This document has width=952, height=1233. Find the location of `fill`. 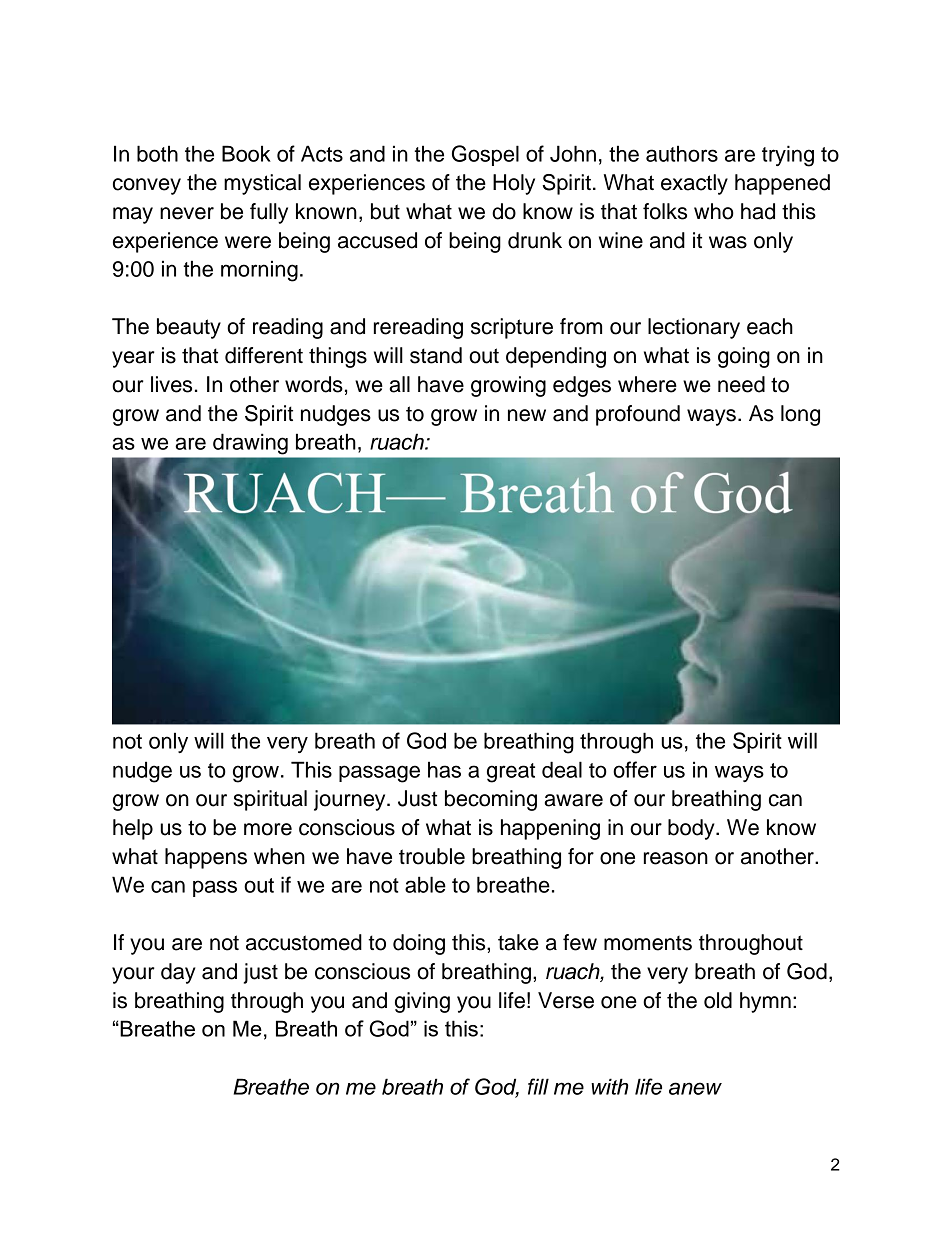

fill is located at coordinates (538, 1086).
